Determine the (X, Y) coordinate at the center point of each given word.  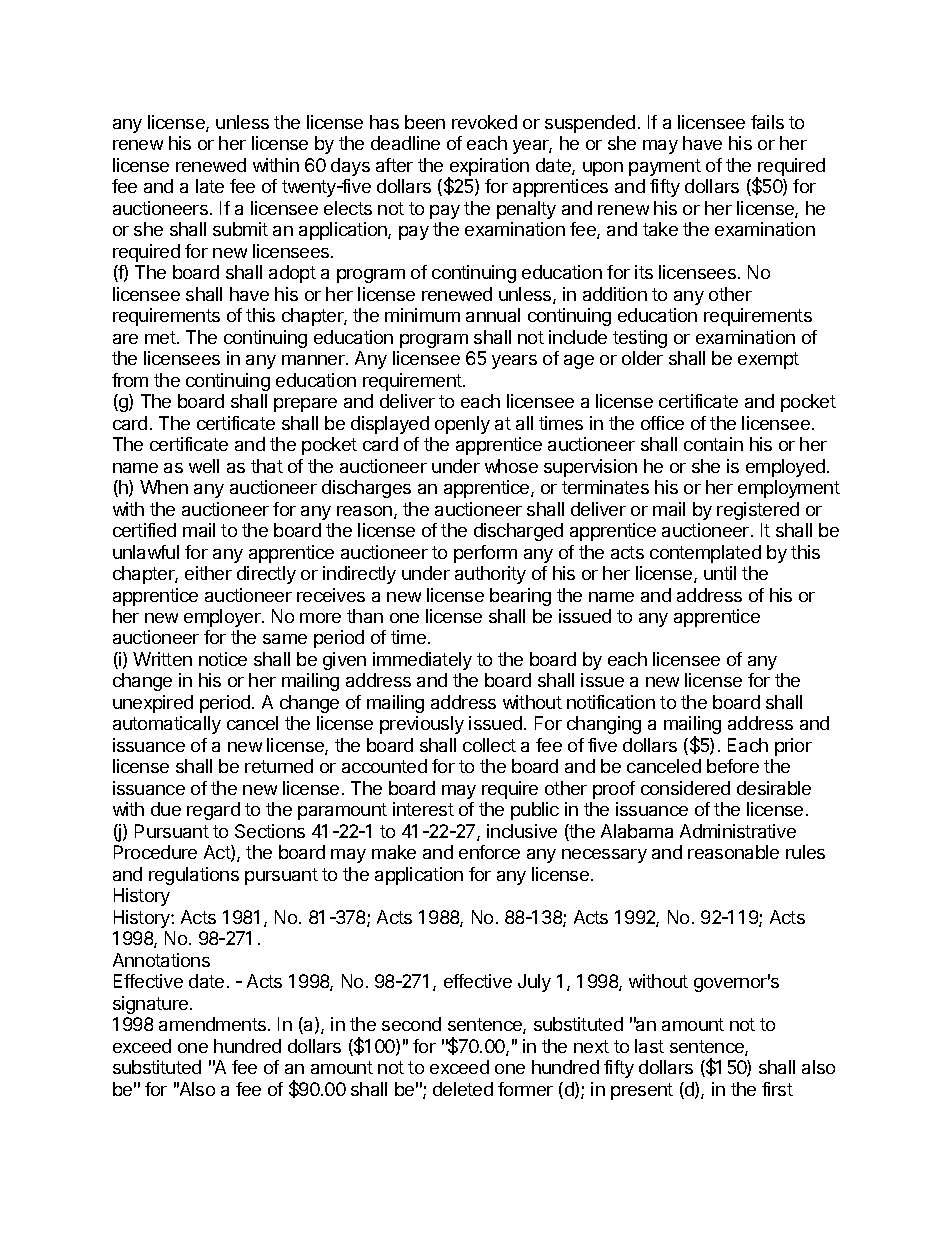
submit (240, 229)
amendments (212, 1024)
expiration (488, 168)
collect (489, 745)
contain (713, 444)
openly (462, 425)
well (204, 466)
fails (767, 122)
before (733, 766)
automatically (167, 725)
